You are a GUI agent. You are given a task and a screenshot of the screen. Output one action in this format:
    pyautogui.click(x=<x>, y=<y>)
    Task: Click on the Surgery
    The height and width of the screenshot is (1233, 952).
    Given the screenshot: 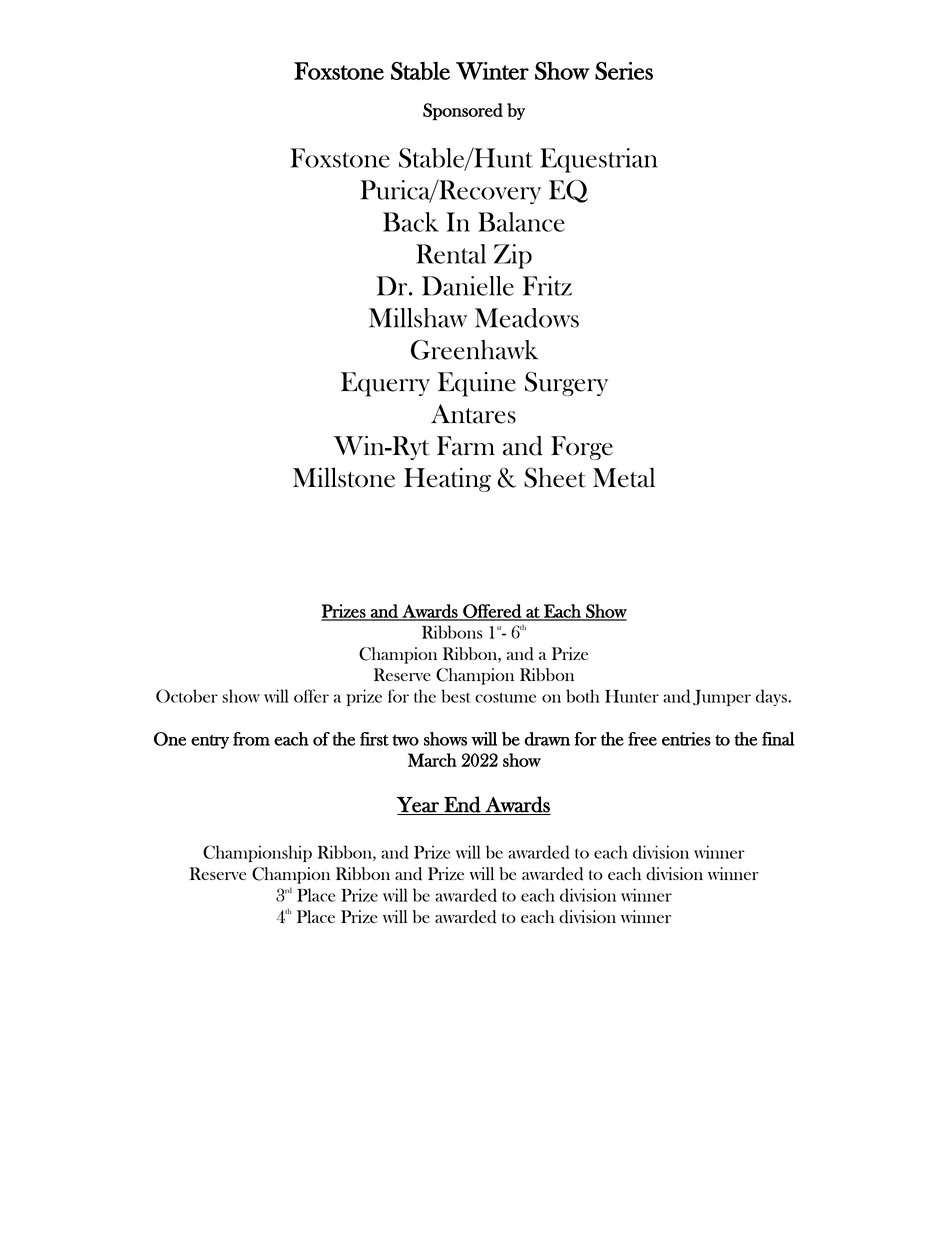 What is the action you would take?
    pyautogui.click(x=566, y=384)
